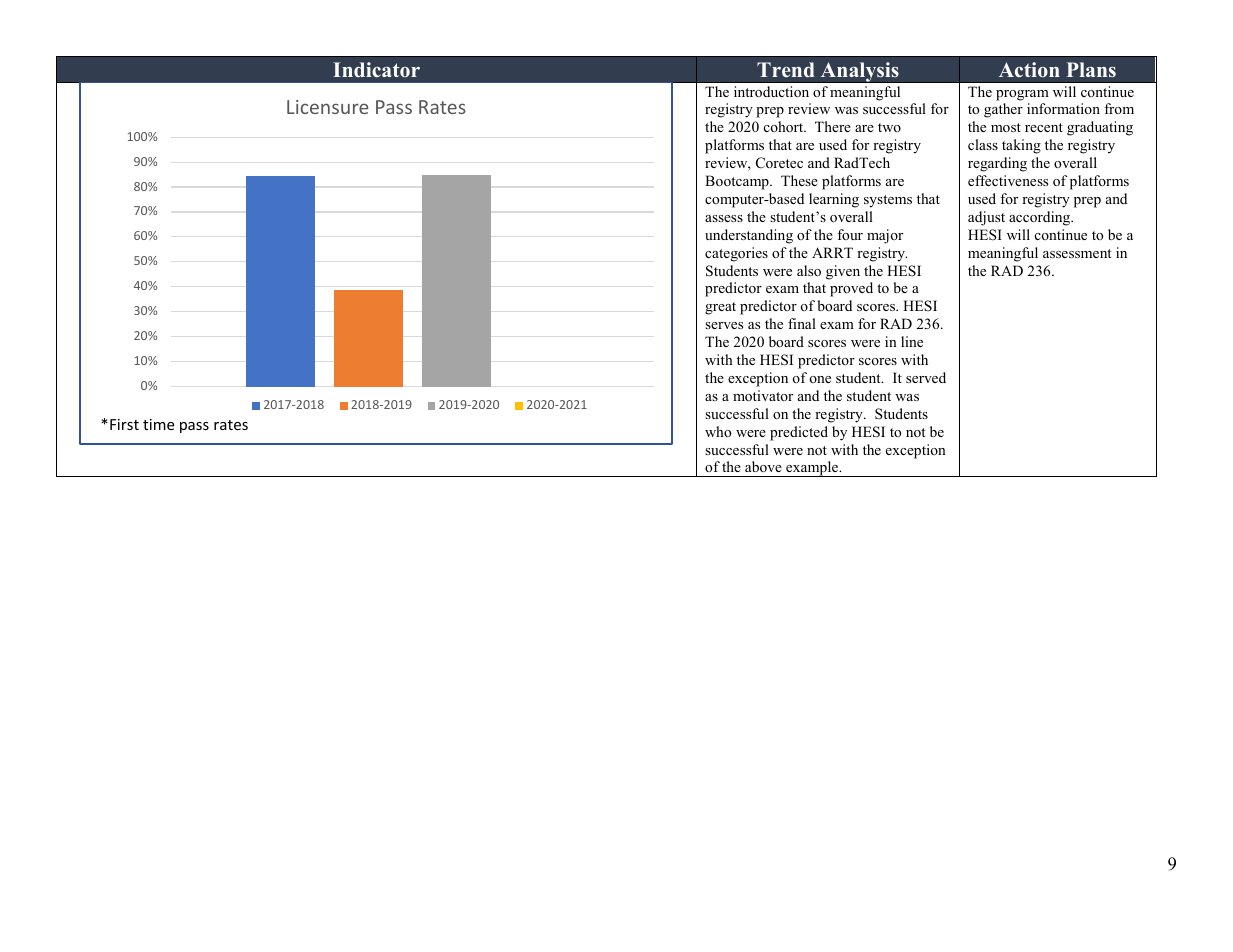 This page has height=952, width=1233. What do you see at coordinates (1029, 70) in the page?
I see `Action` at bounding box center [1029, 70].
